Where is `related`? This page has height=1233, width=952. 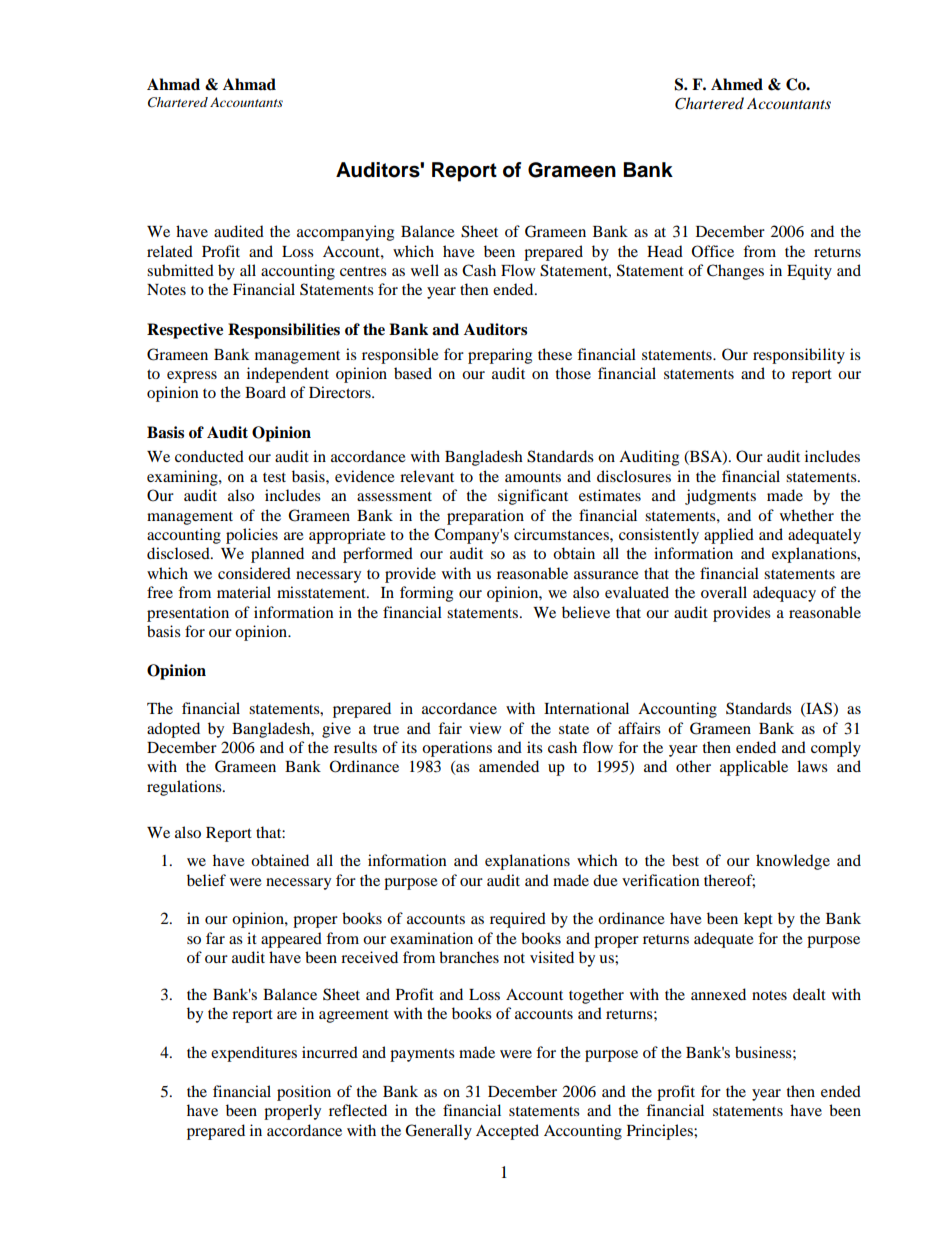 related is located at coordinates (170, 251).
